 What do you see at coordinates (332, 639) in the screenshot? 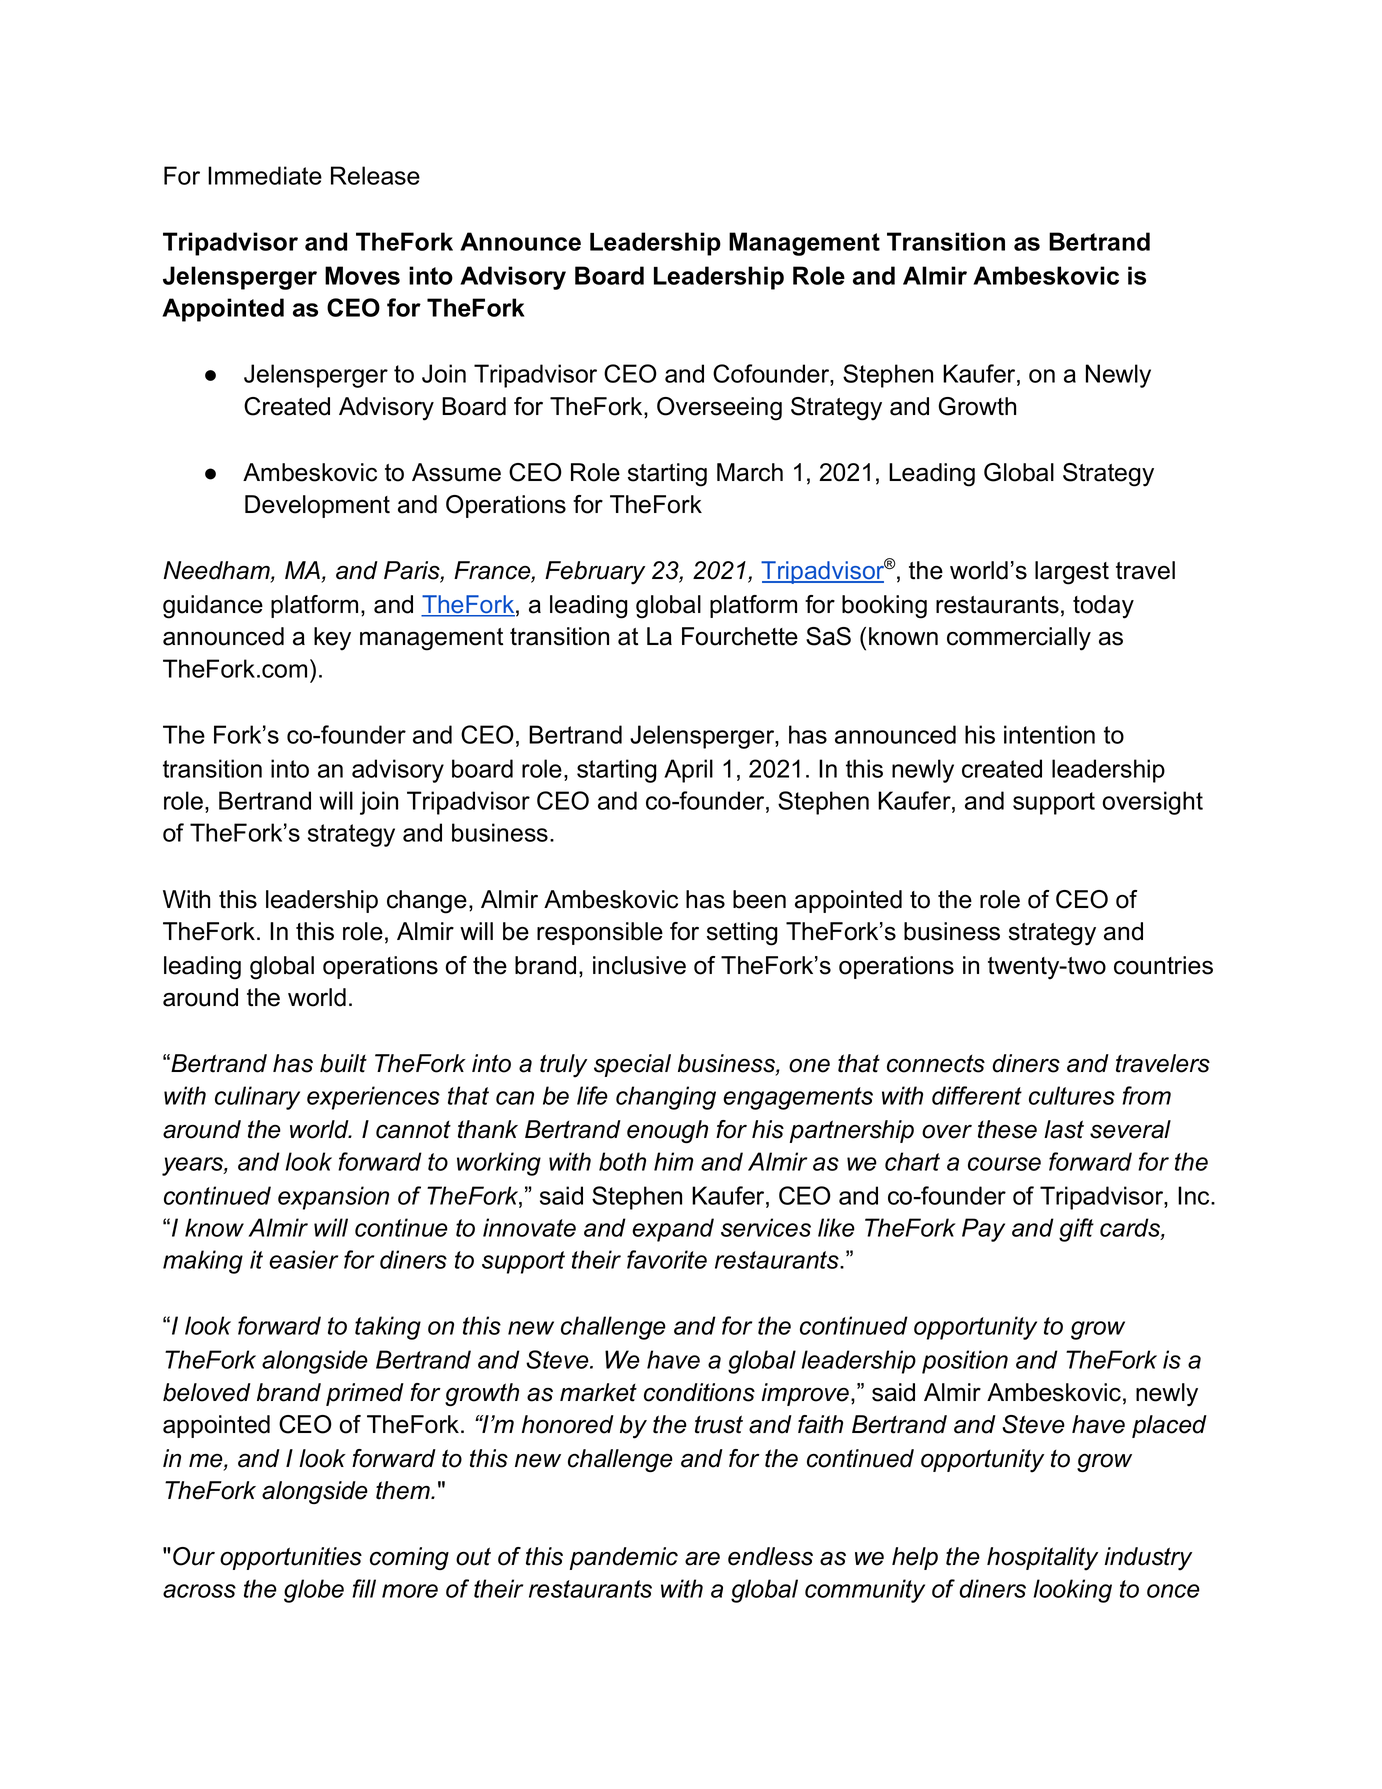
I see `key` at bounding box center [332, 639].
